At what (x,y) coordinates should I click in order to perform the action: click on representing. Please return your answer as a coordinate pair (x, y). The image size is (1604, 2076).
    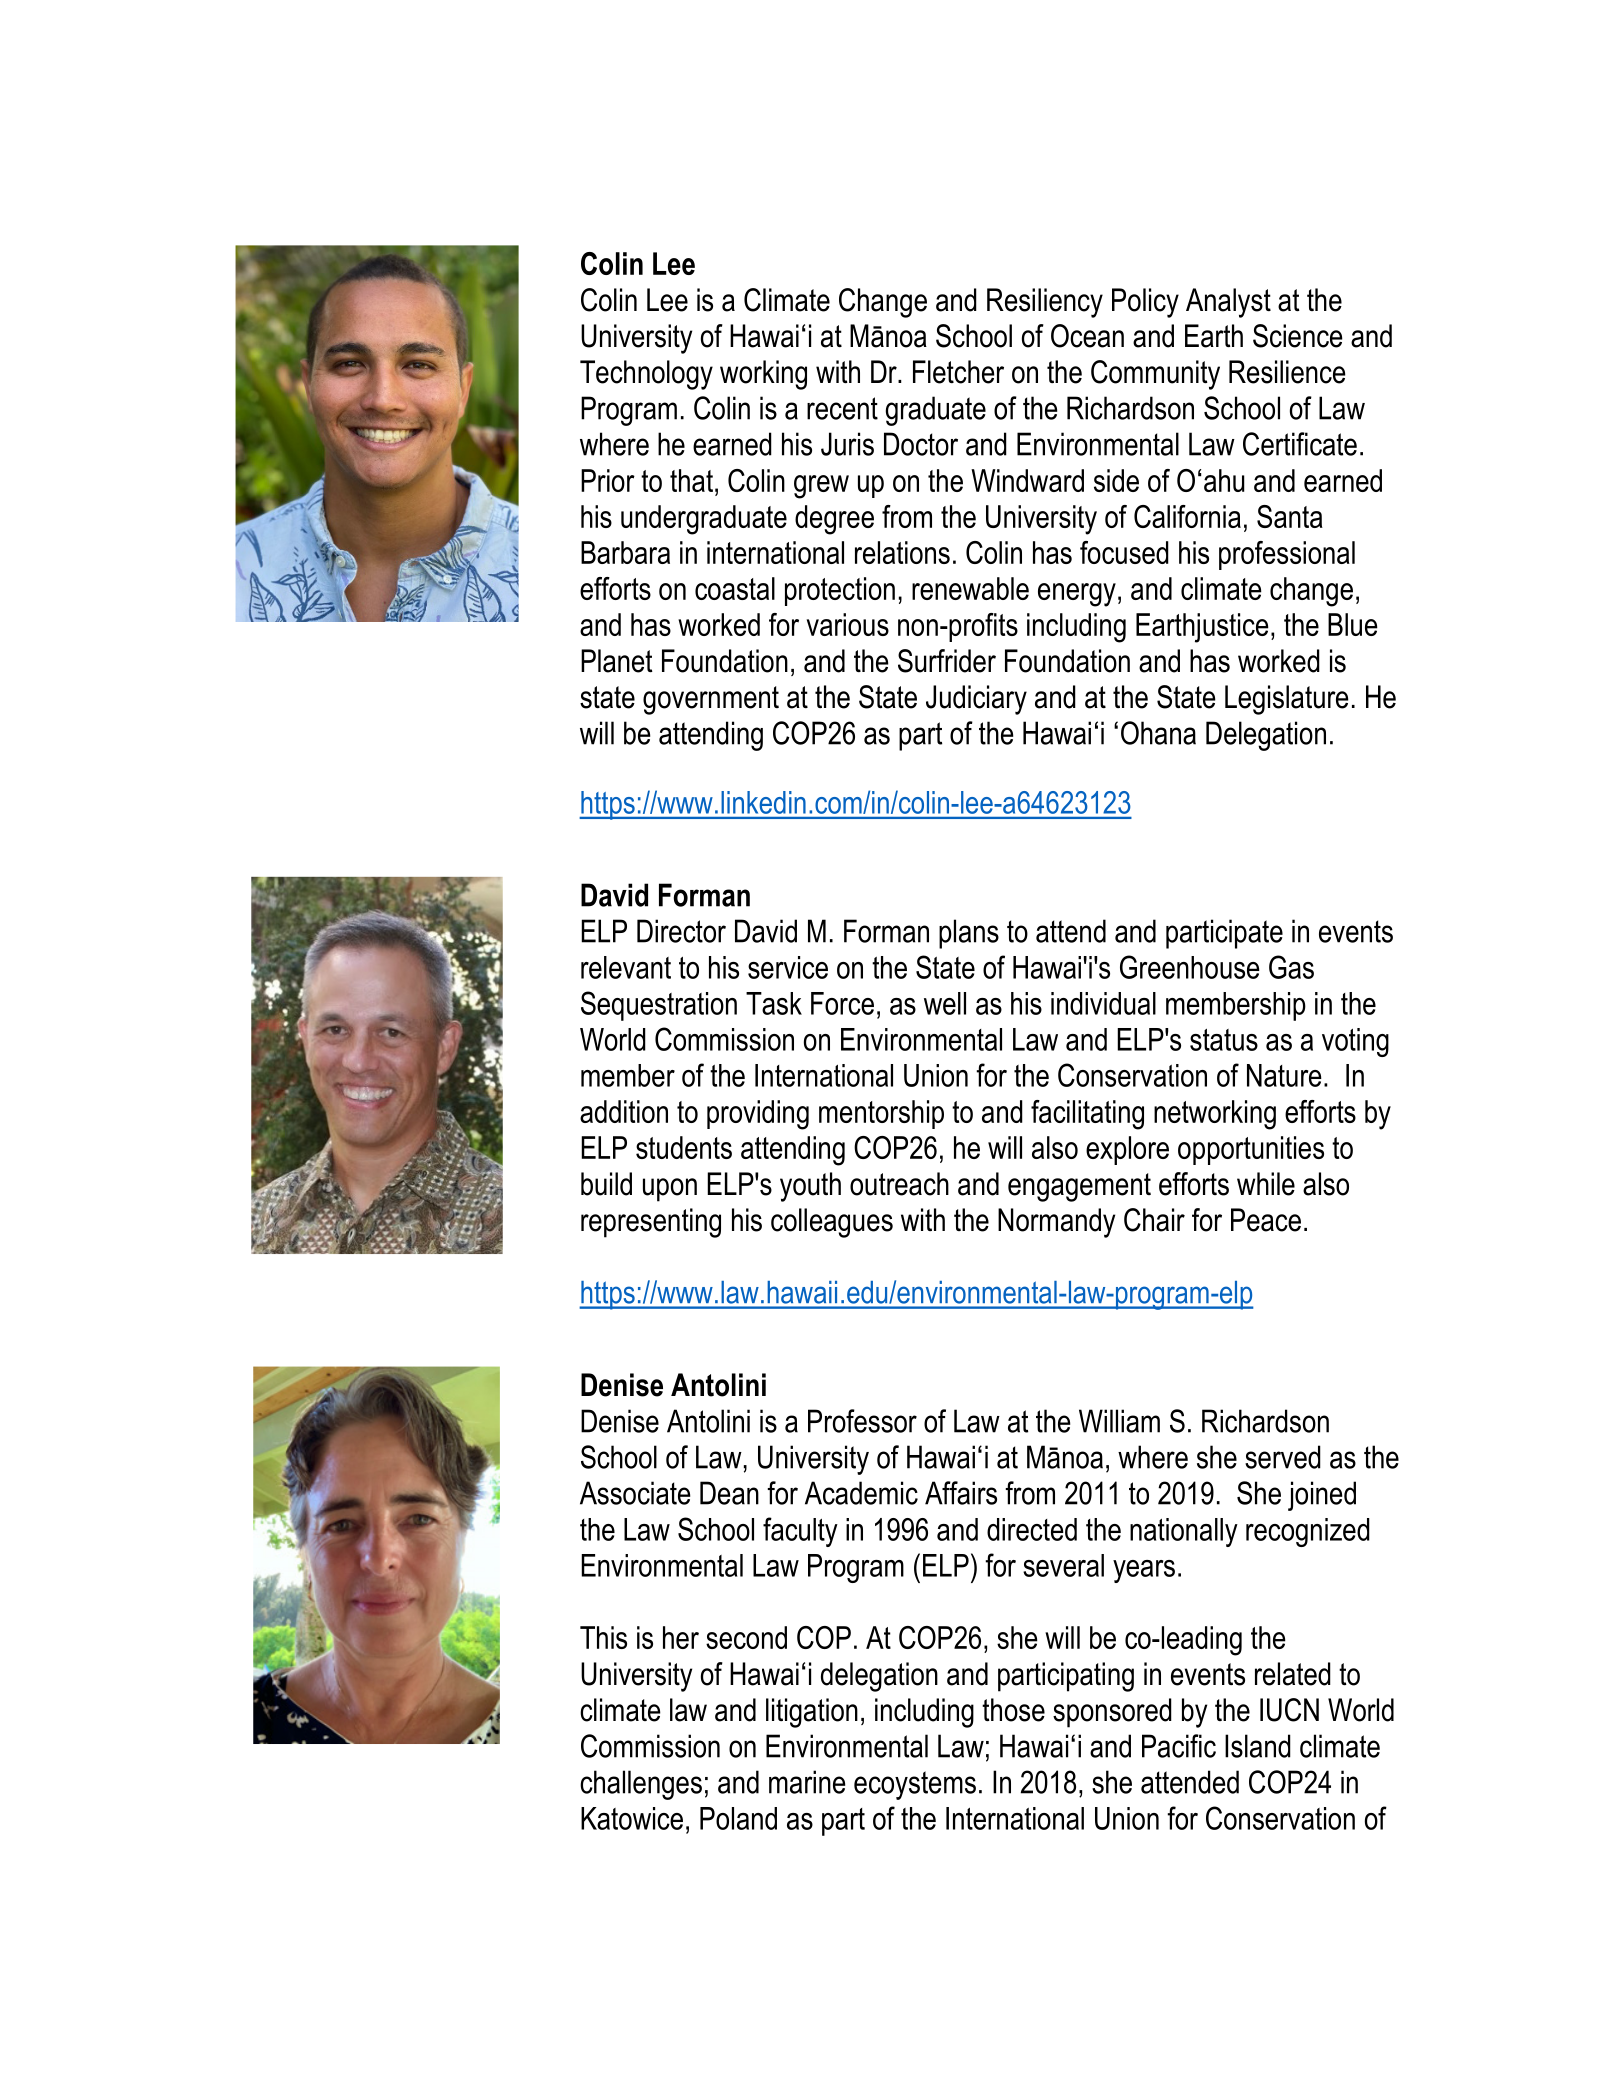
    Looking at the image, I should click on (651, 1223).
